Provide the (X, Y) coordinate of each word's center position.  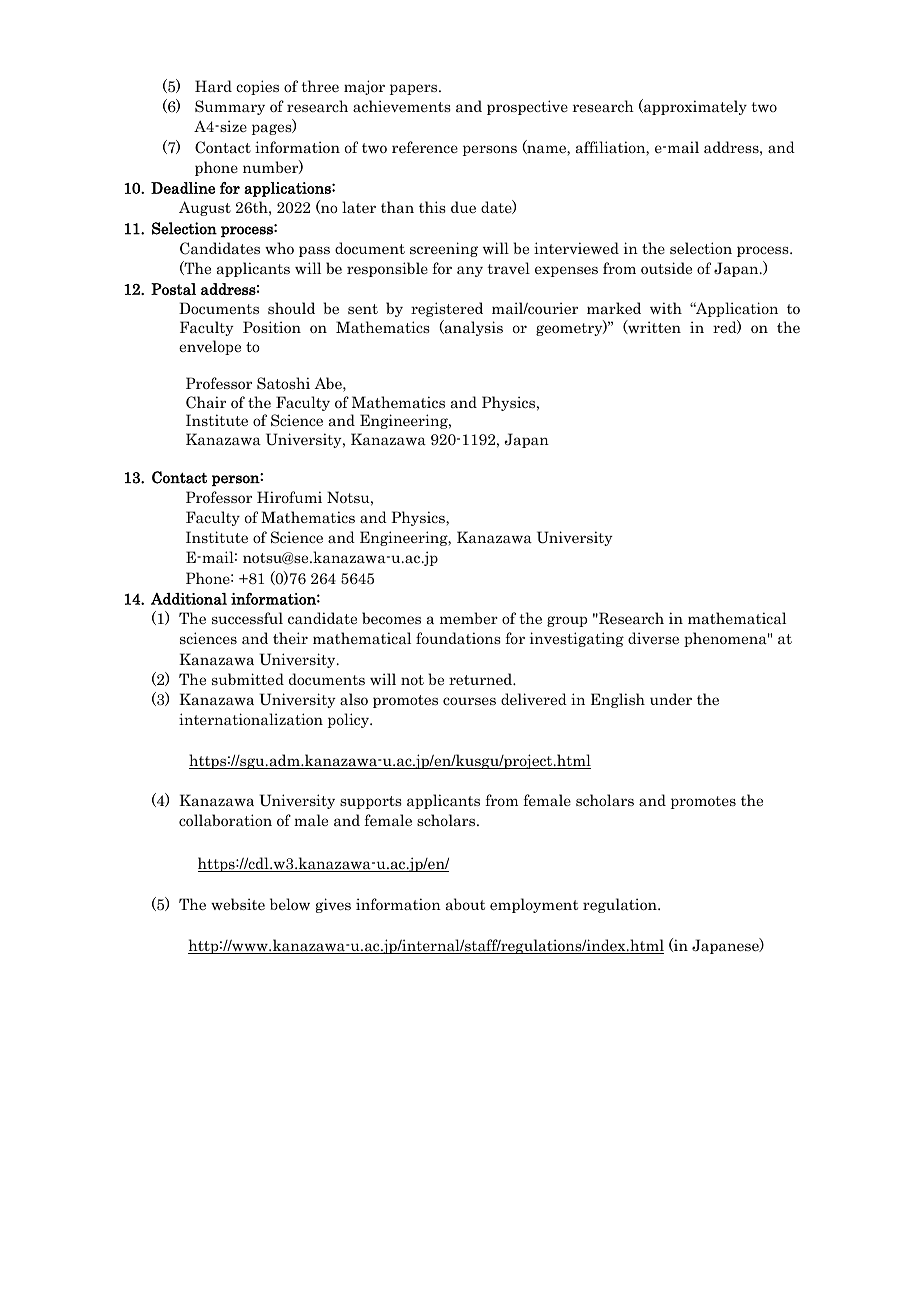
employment (534, 905)
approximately (694, 107)
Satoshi (283, 383)
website (238, 904)
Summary (230, 107)
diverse (653, 638)
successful (247, 618)
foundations (458, 638)
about (465, 904)
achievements (402, 106)
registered (447, 309)
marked (614, 308)
